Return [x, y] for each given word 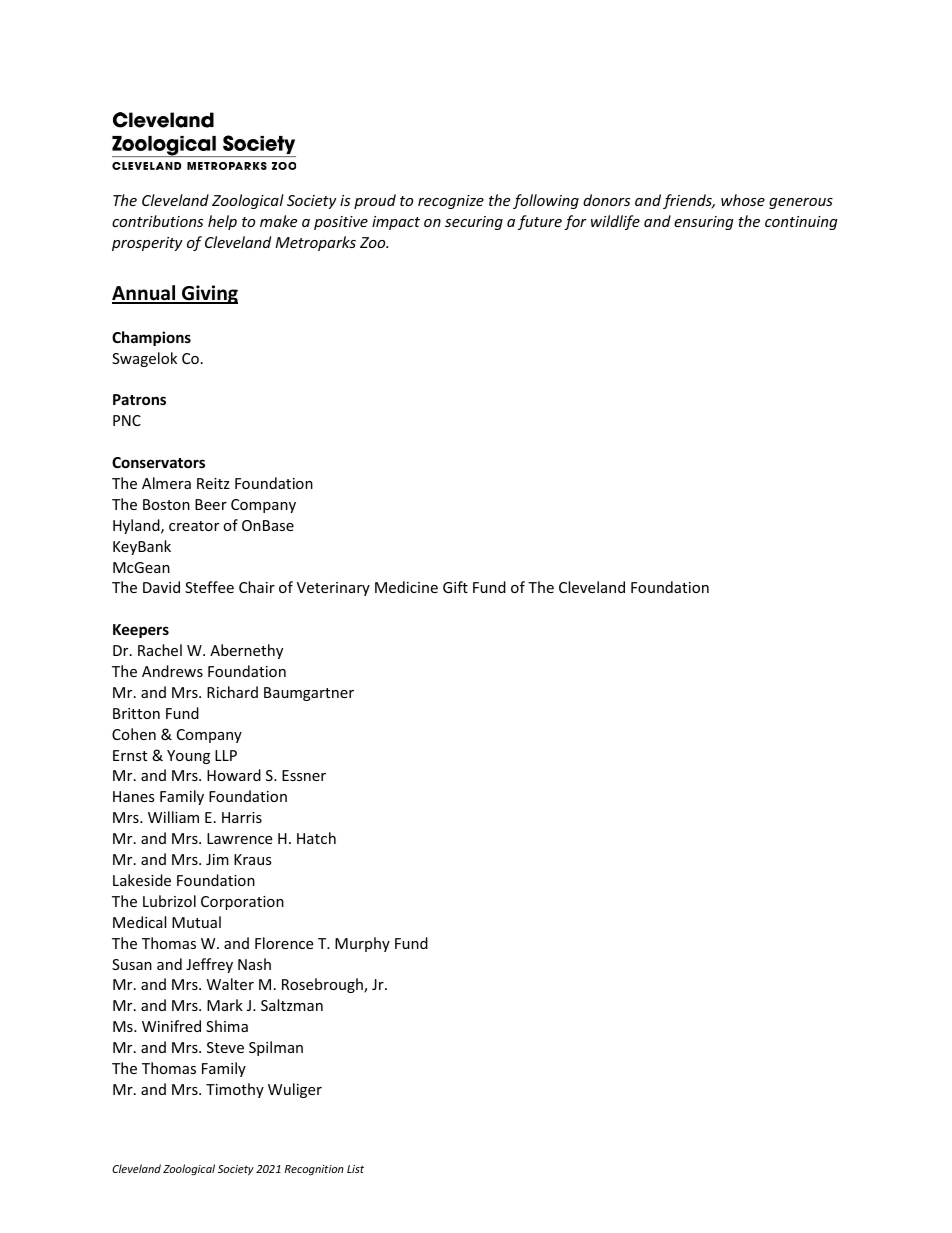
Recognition [314, 1170]
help [222, 222]
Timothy [235, 1090]
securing [474, 223]
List [355, 1169]
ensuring [704, 223]
